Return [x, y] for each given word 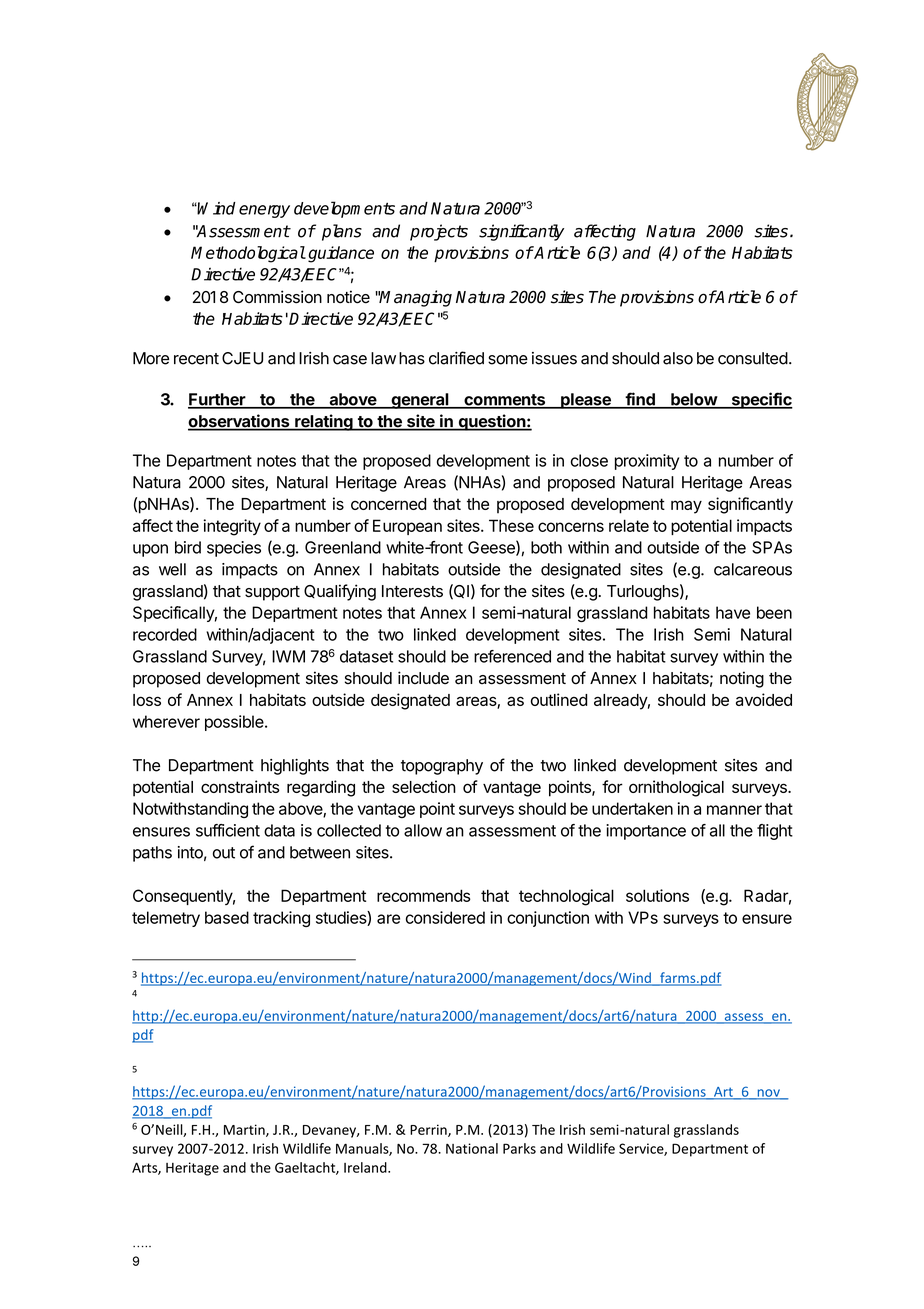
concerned [389, 504]
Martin [245, 1130]
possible [235, 723]
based [227, 917]
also [678, 358]
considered [445, 917]
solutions [657, 895]
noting [742, 679]
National [472, 1148]
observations [240, 422]
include [423, 678]
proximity [647, 462]
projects [439, 232]
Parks [519, 1148]
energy [264, 211]
